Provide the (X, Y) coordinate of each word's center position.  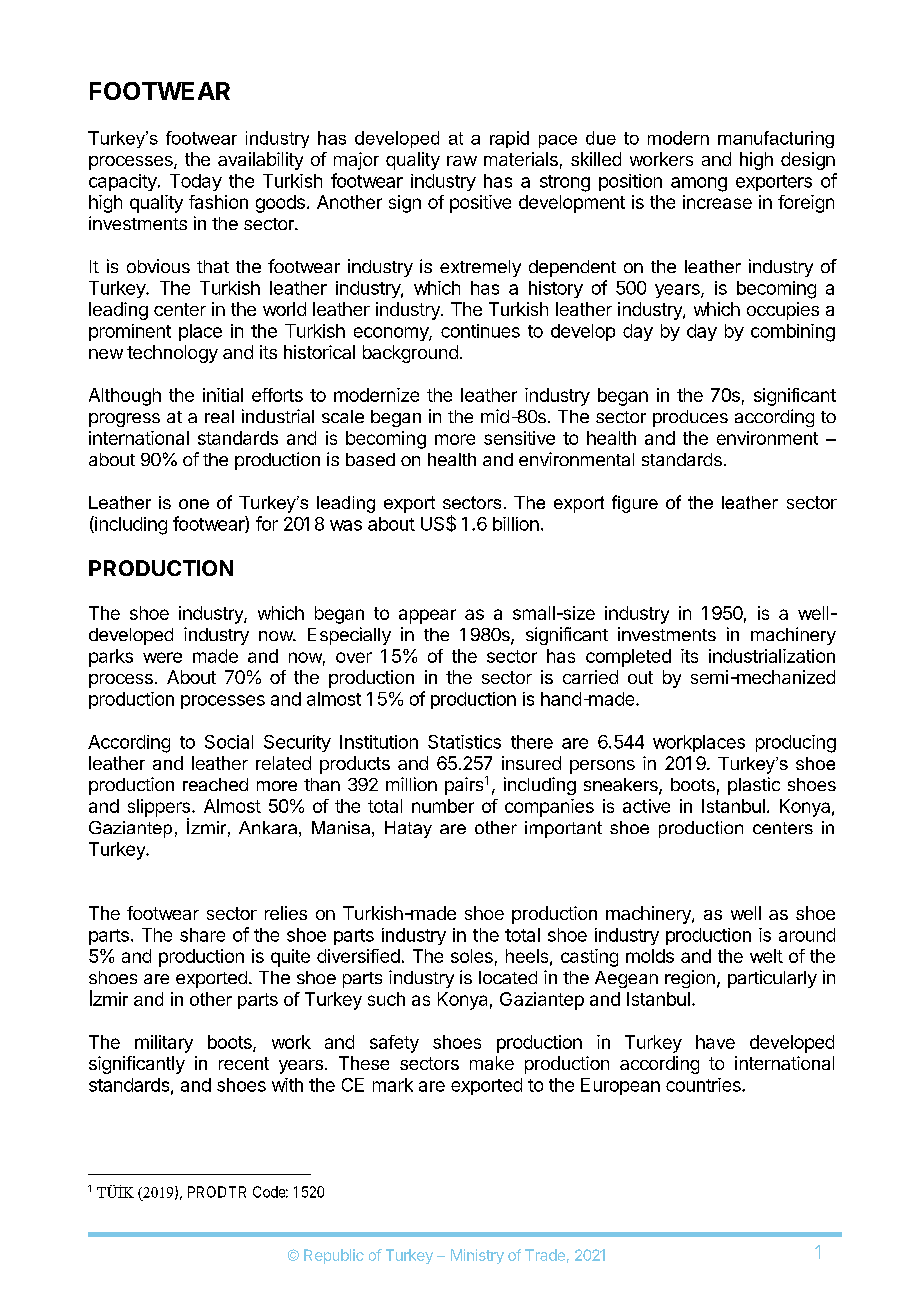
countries (704, 1085)
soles (472, 956)
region (690, 979)
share (202, 935)
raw (462, 161)
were (162, 657)
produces (690, 418)
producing (796, 744)
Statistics (464, 742)
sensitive (519, 438)
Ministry (477, 1256)
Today (196, 182)
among (699, 184)
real (219, 416)
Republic (334, 1256)
